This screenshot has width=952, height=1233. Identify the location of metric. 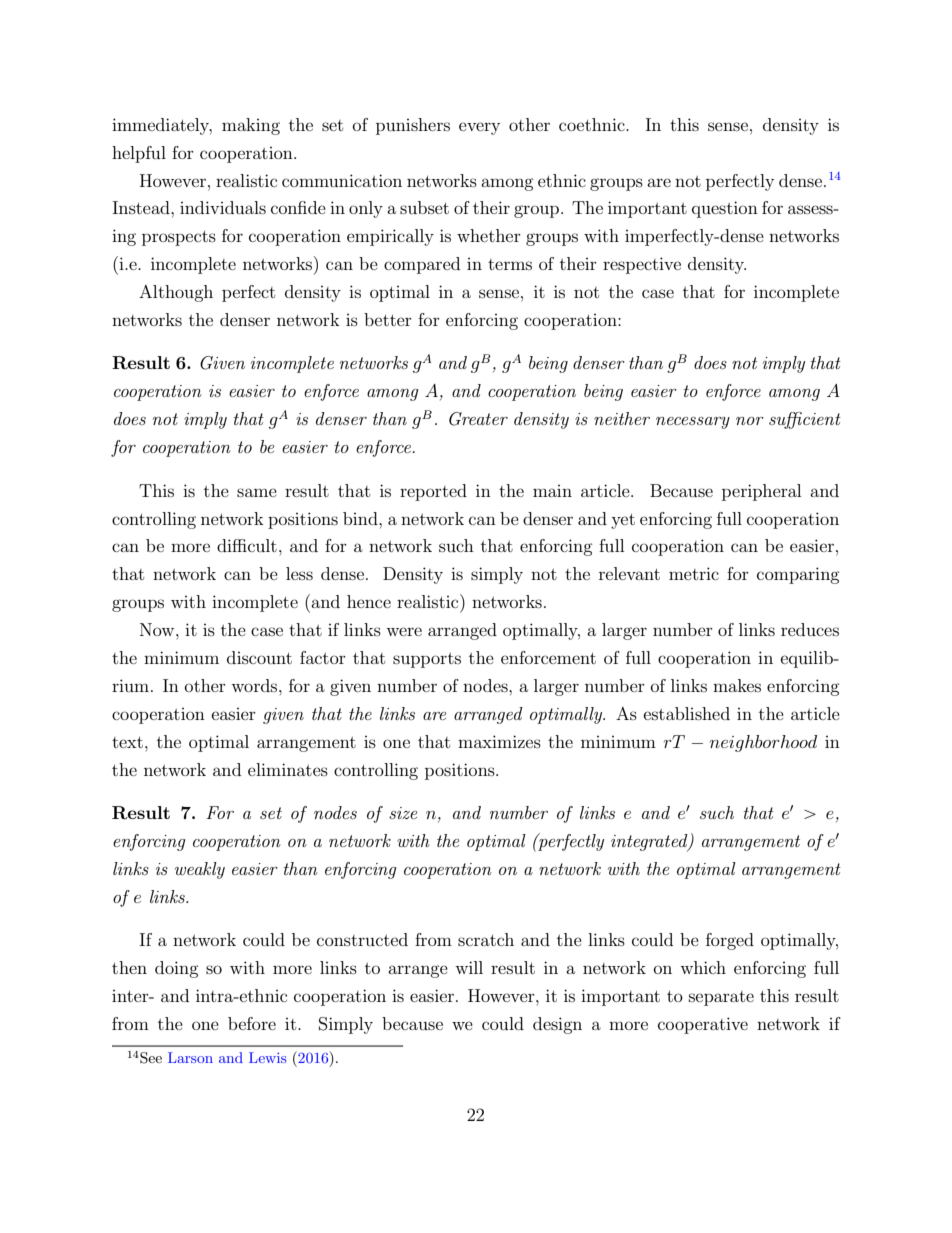
(694, 573).
